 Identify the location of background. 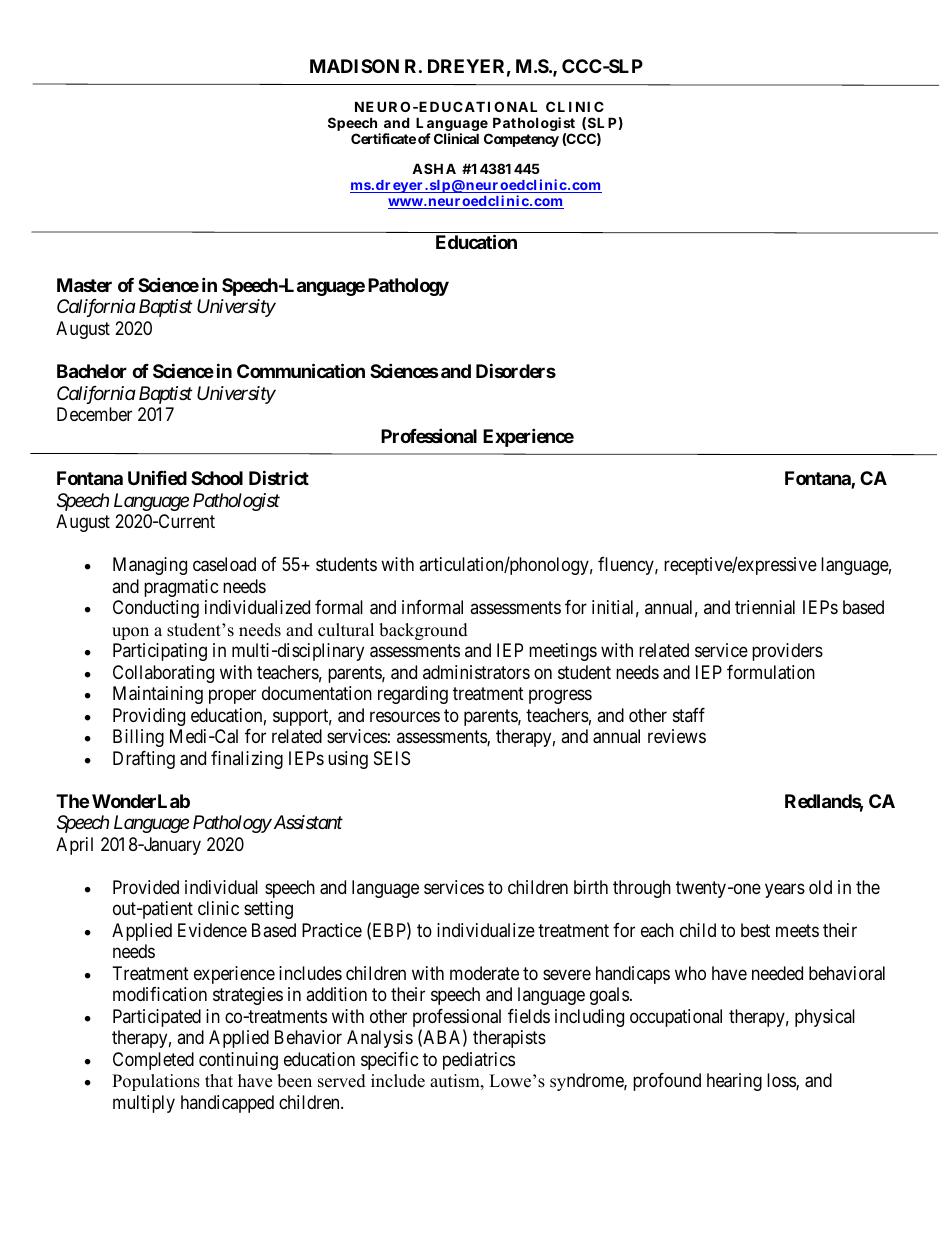
(423, 631).
